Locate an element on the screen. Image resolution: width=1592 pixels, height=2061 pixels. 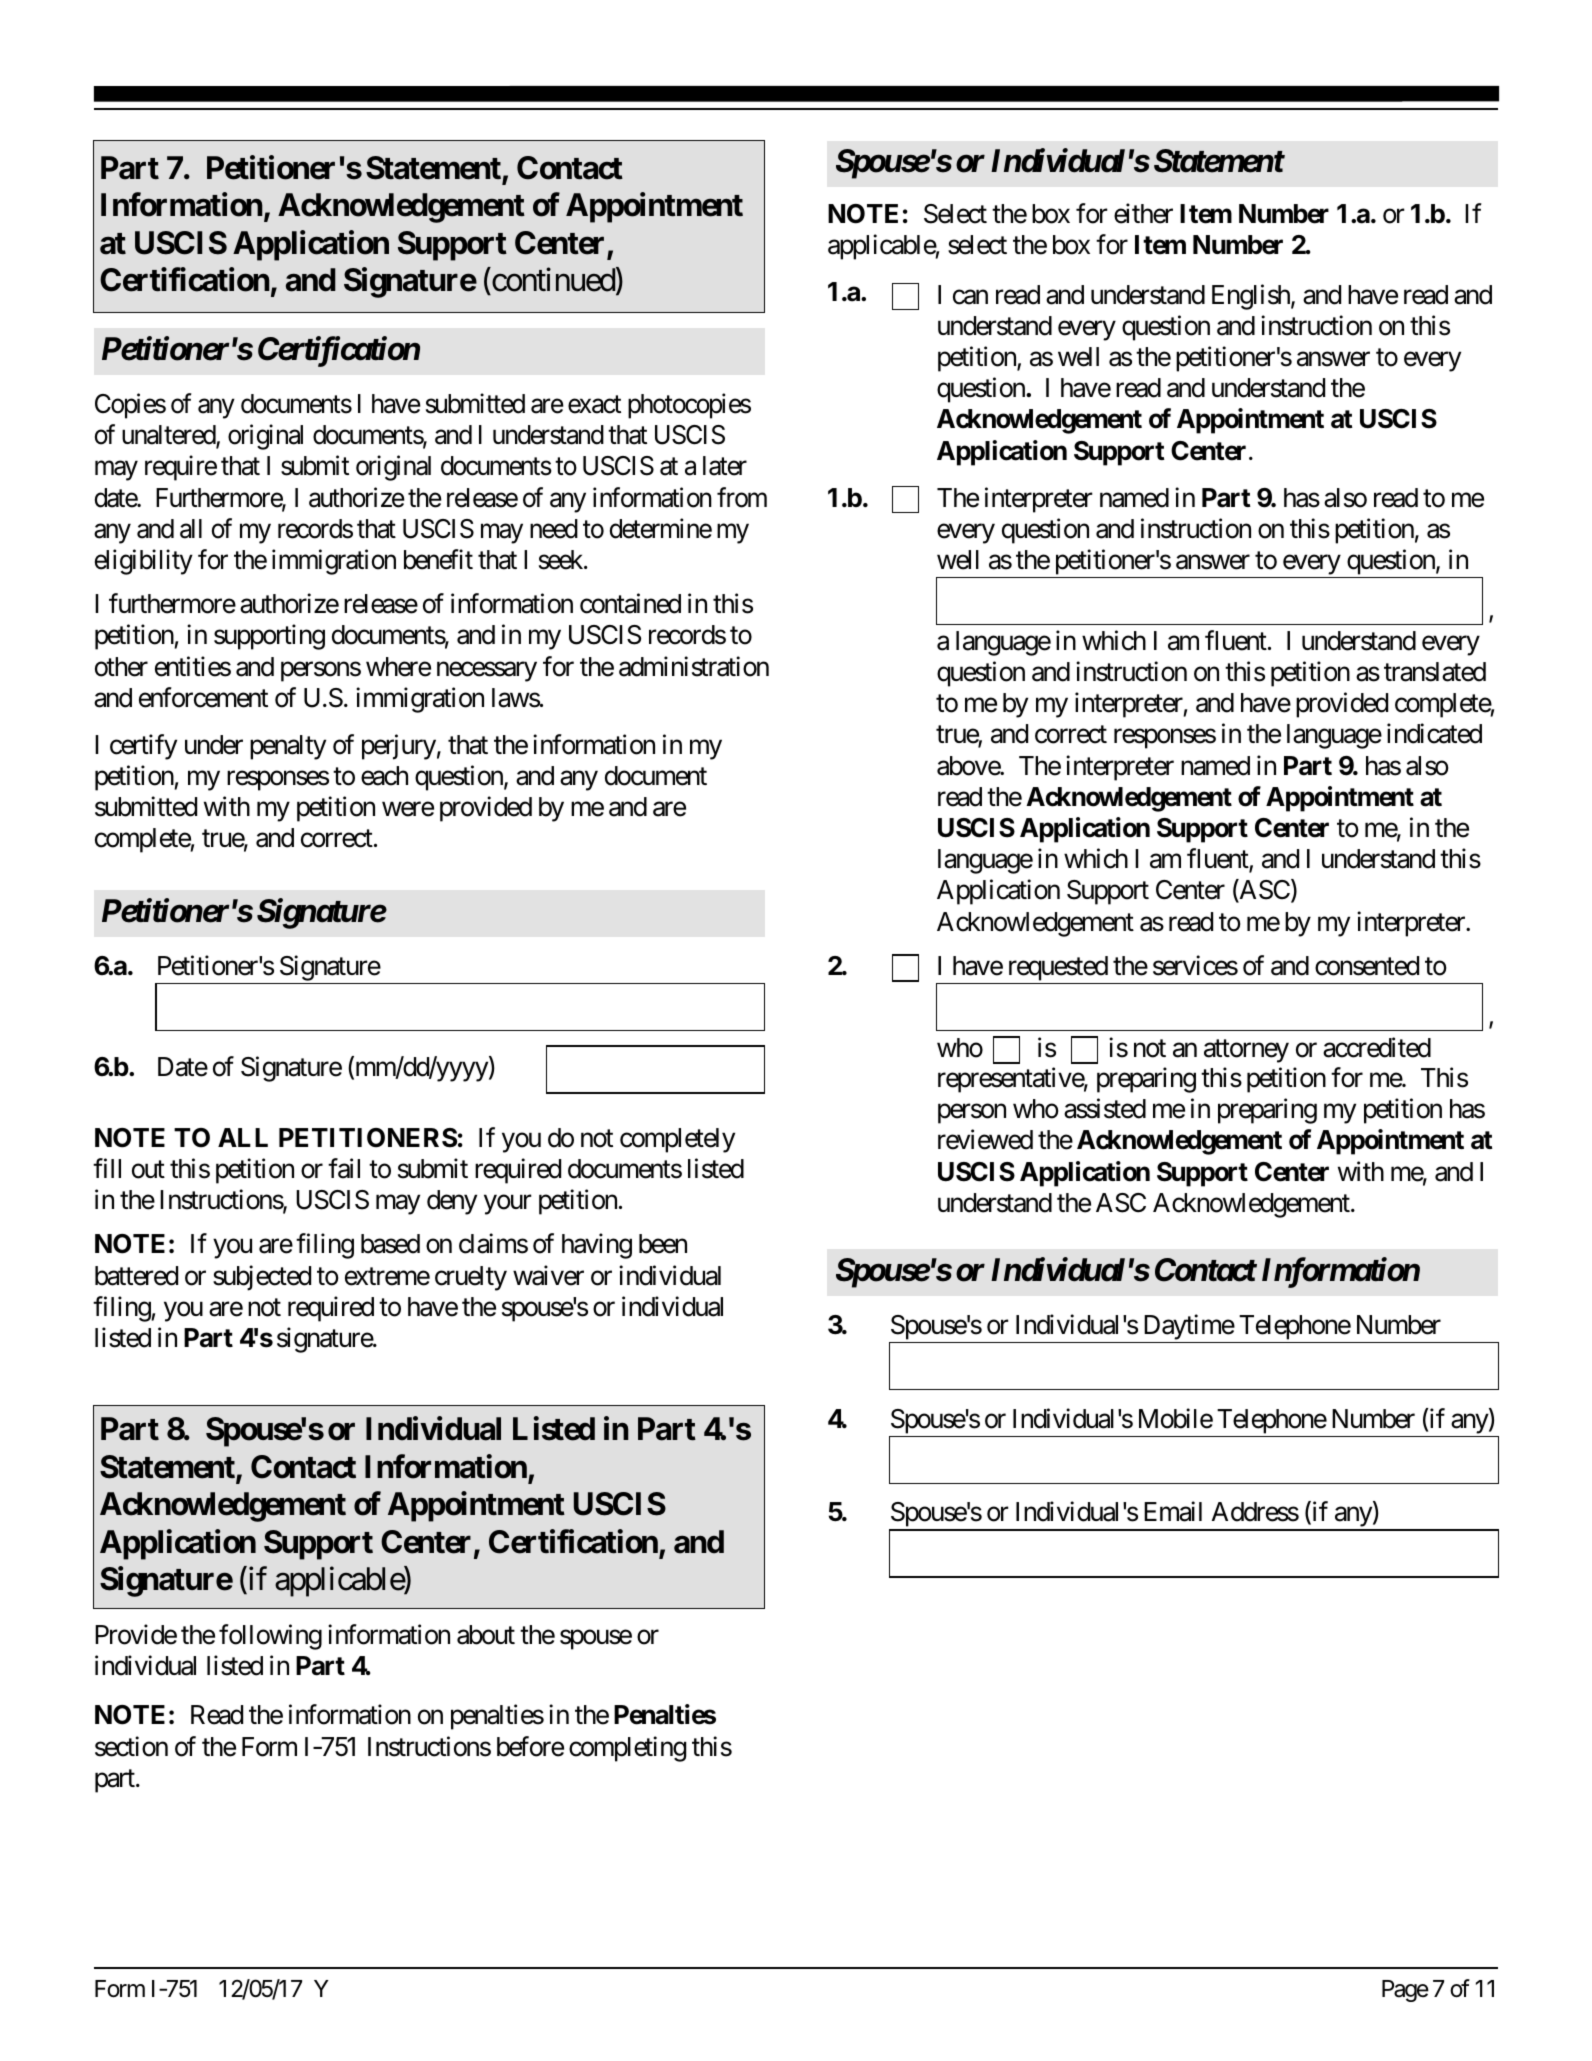
been is located at coordinates (663, 1244).
